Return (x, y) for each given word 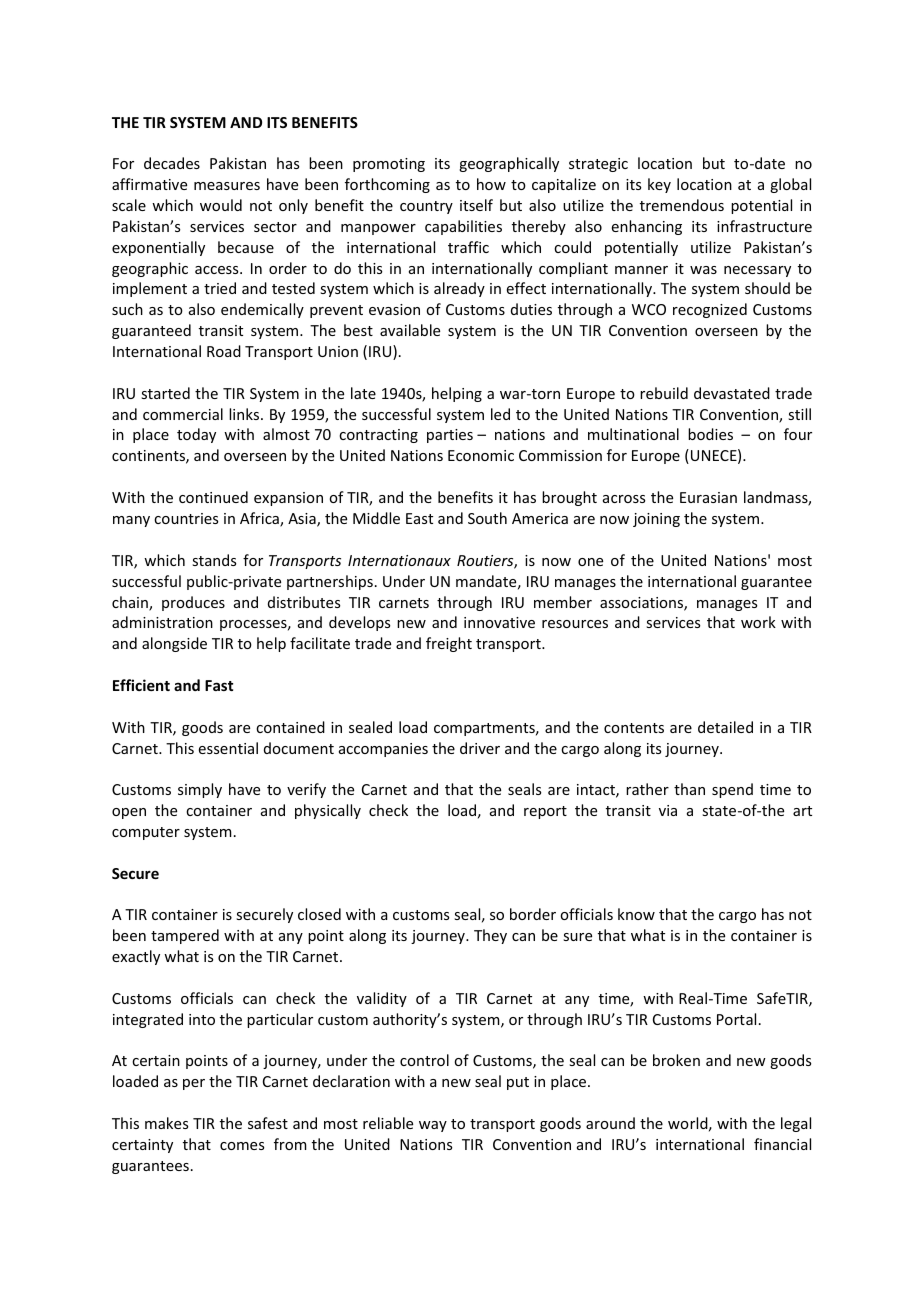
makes (166, 1123)
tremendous (682, 205)
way (433, 1126)
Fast (219, 685)
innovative (499, 622)
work (758, 622)
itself (476, 205)
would (221, 205)
